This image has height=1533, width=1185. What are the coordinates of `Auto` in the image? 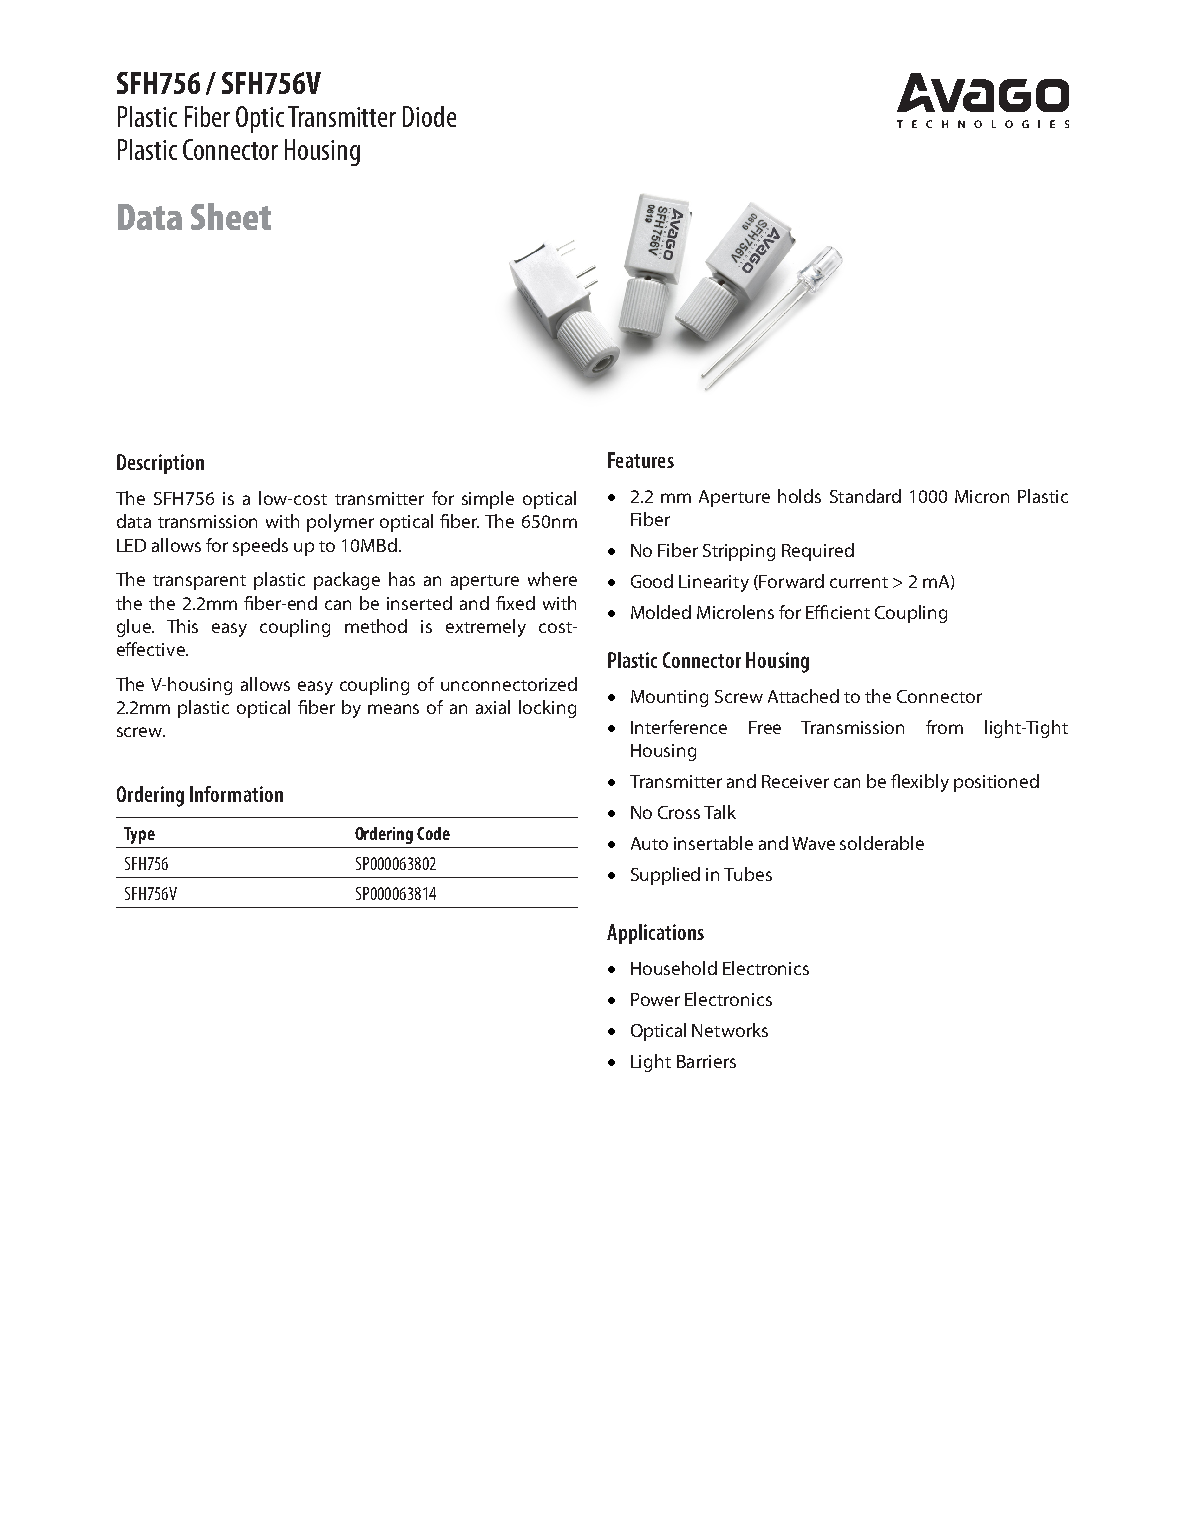 It's located at (649, 843).
